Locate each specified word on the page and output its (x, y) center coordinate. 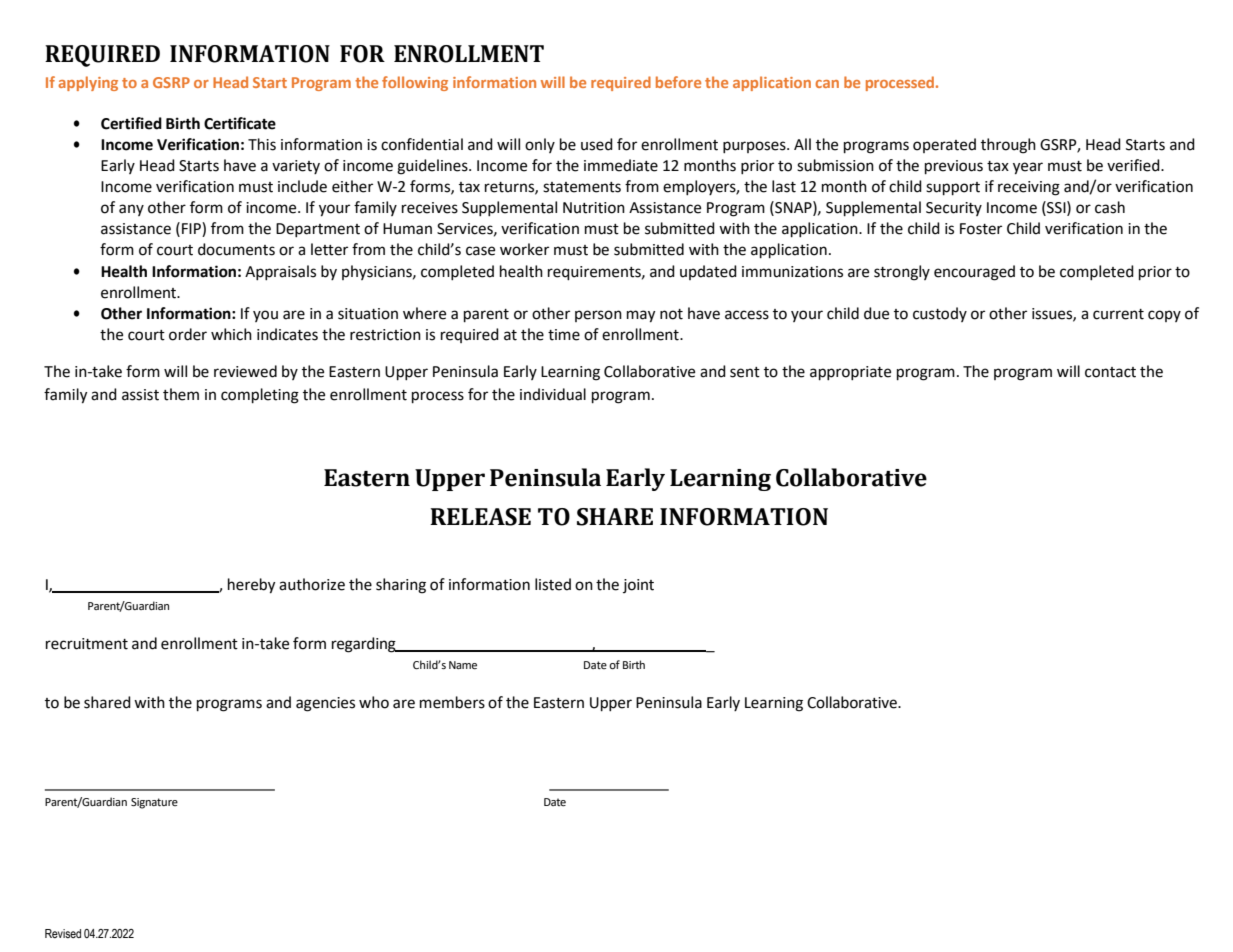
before (678, 82)
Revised (63, 933)
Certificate (240, 123)
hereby (251, 586)
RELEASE (480, 517)
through (1008, 146)
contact (1110, 372)
